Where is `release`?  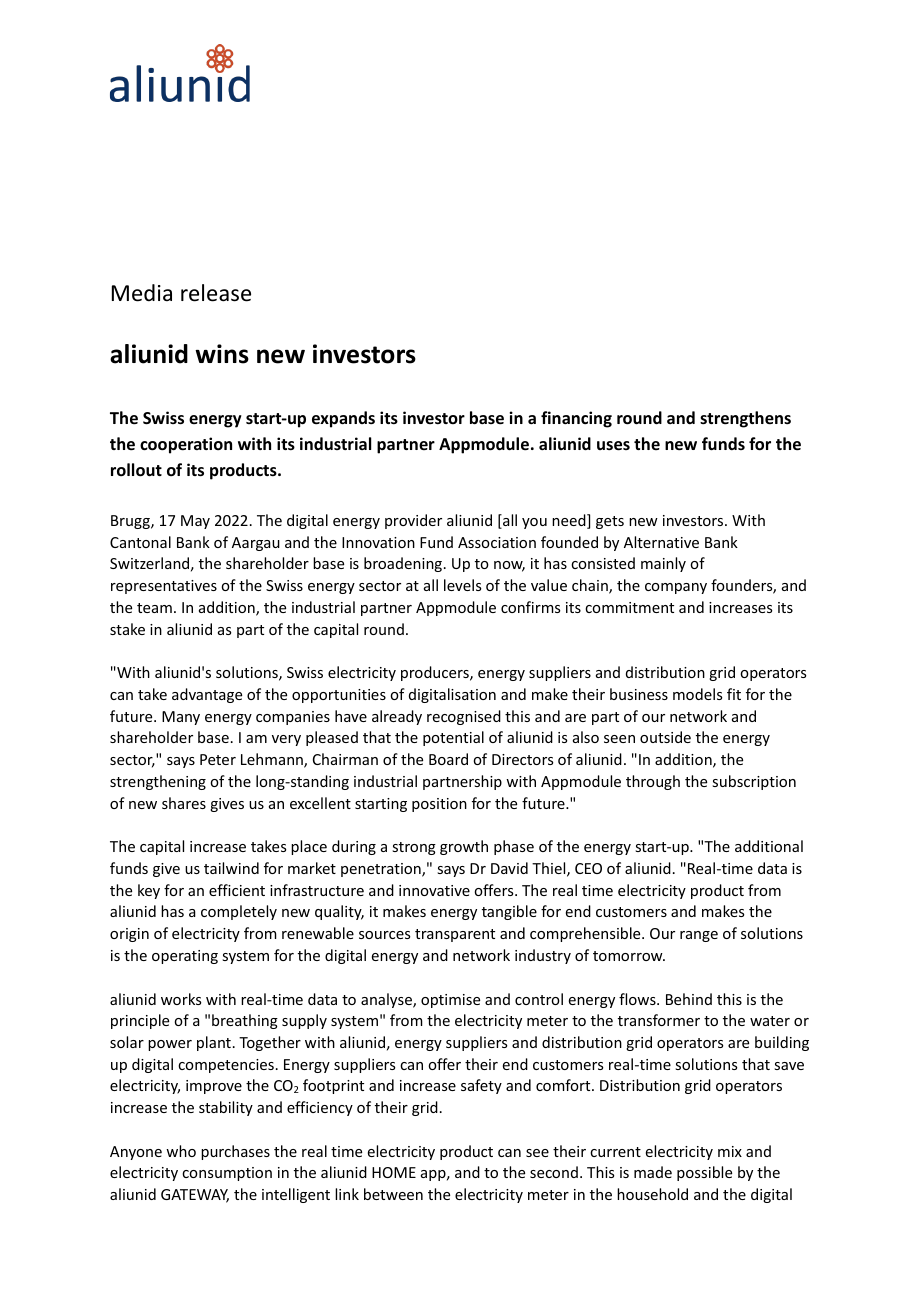 release is located at coordinates (216, 293).
